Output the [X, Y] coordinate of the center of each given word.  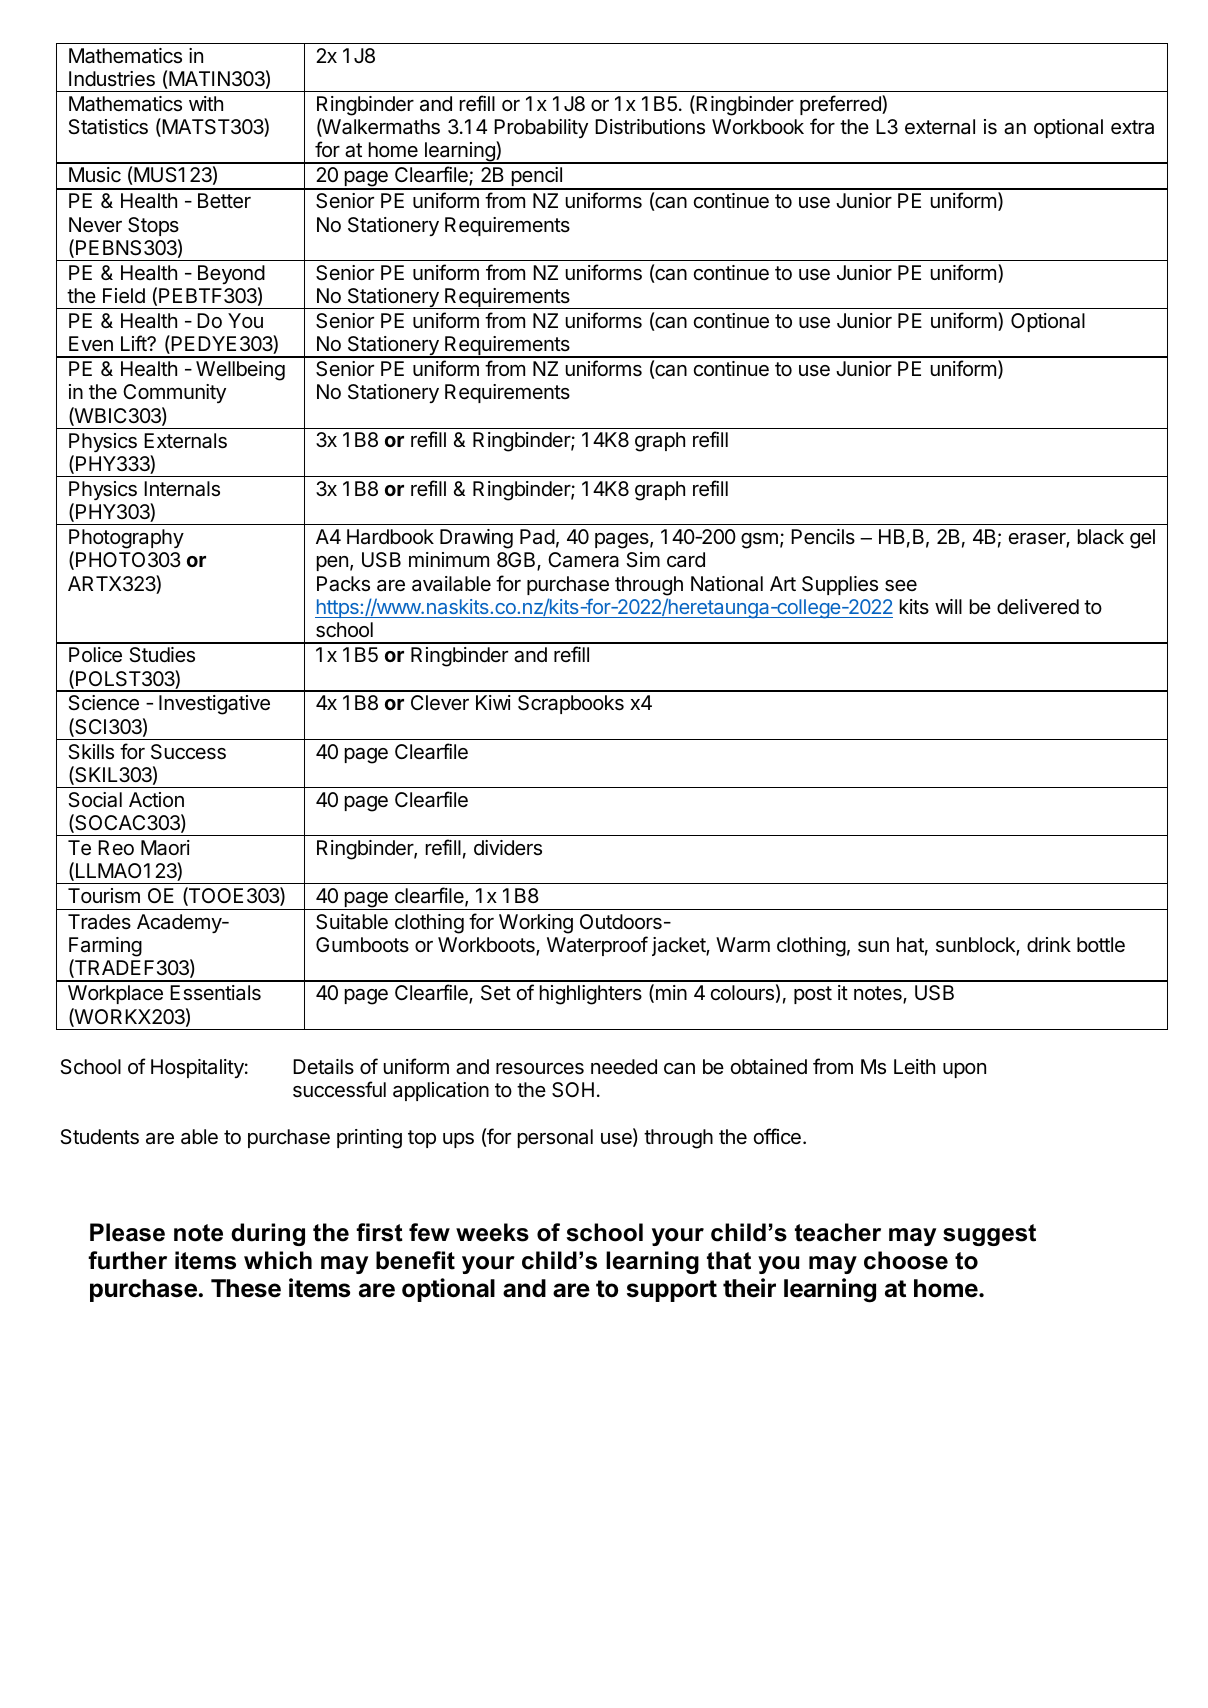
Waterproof [597, 946]
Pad [537, 537]
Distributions [650, 127]
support [672, 1291]
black [1101, 537]
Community [174, 393]
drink [1049, 944]
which [278, 1260]
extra [1132, 127]
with [206, 103]
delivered [1038, 607]
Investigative [214, 705]
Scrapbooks [571, 704]
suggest [989, 1235]
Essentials [215, 993]
